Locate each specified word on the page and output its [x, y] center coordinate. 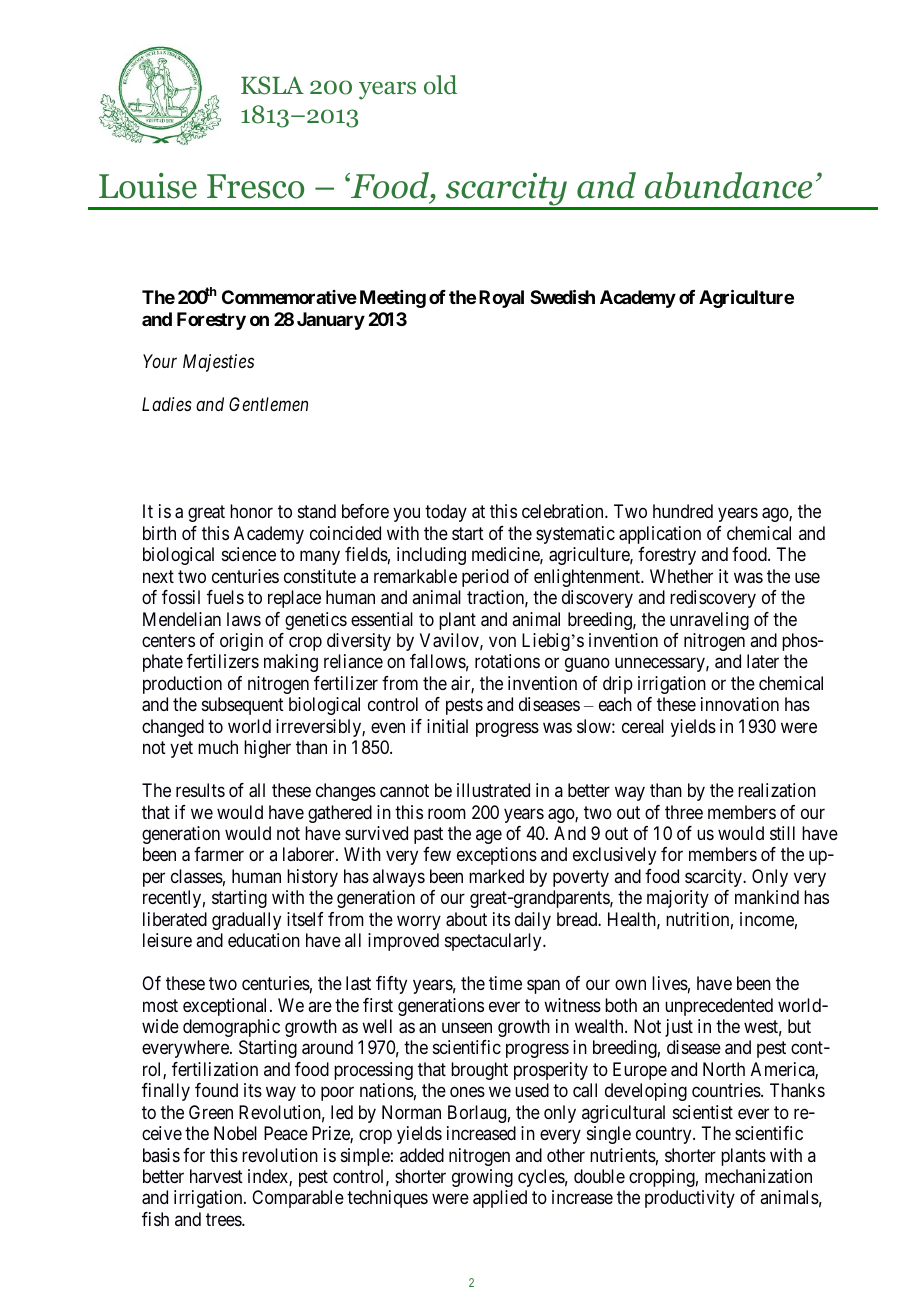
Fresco [255, 186]
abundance [728, 185]
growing [482, 1178]
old [440, 85]
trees [224, 1219]
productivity [690, 1199]
